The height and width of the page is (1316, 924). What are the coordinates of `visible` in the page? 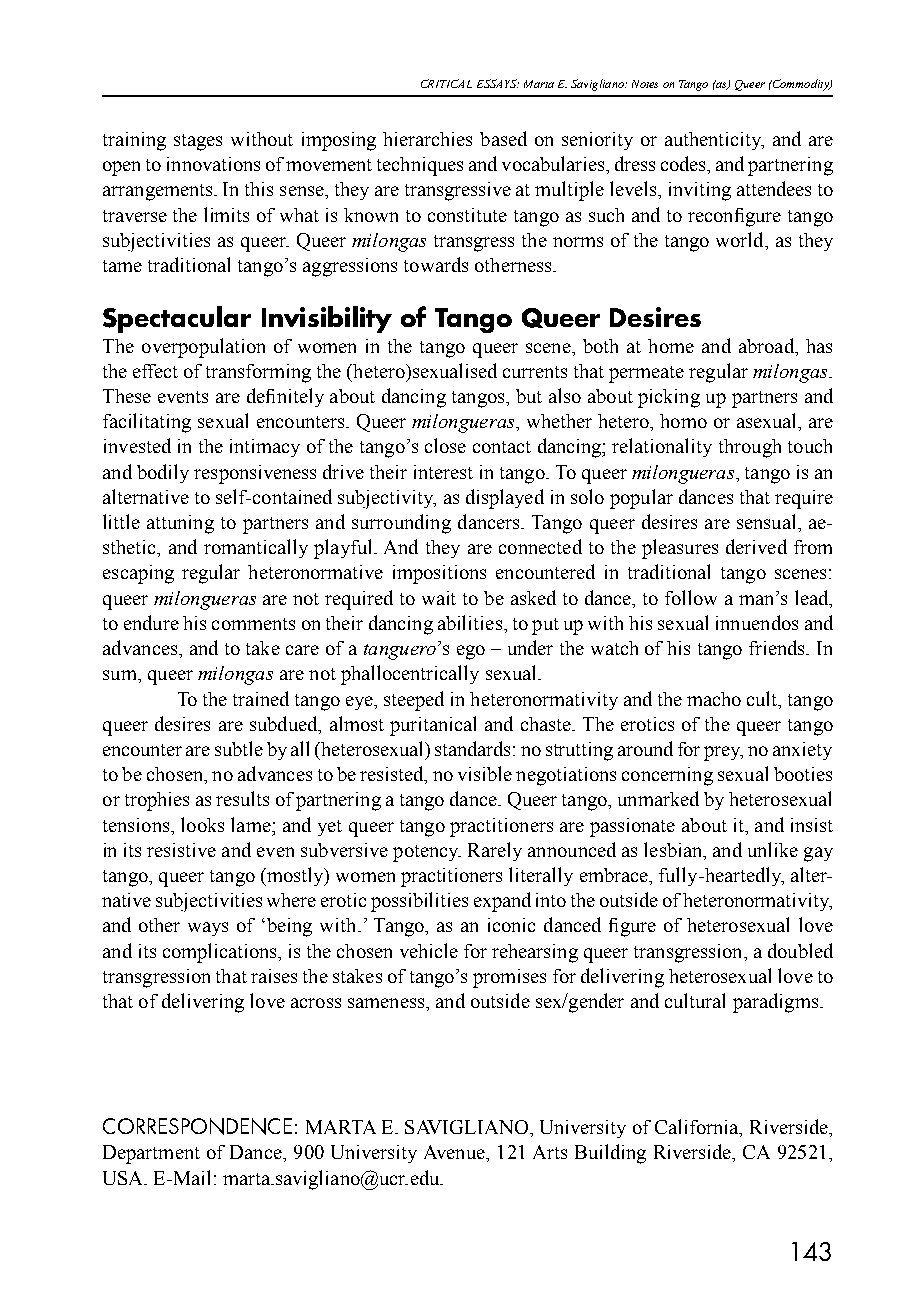 It's located at (485, 773).
